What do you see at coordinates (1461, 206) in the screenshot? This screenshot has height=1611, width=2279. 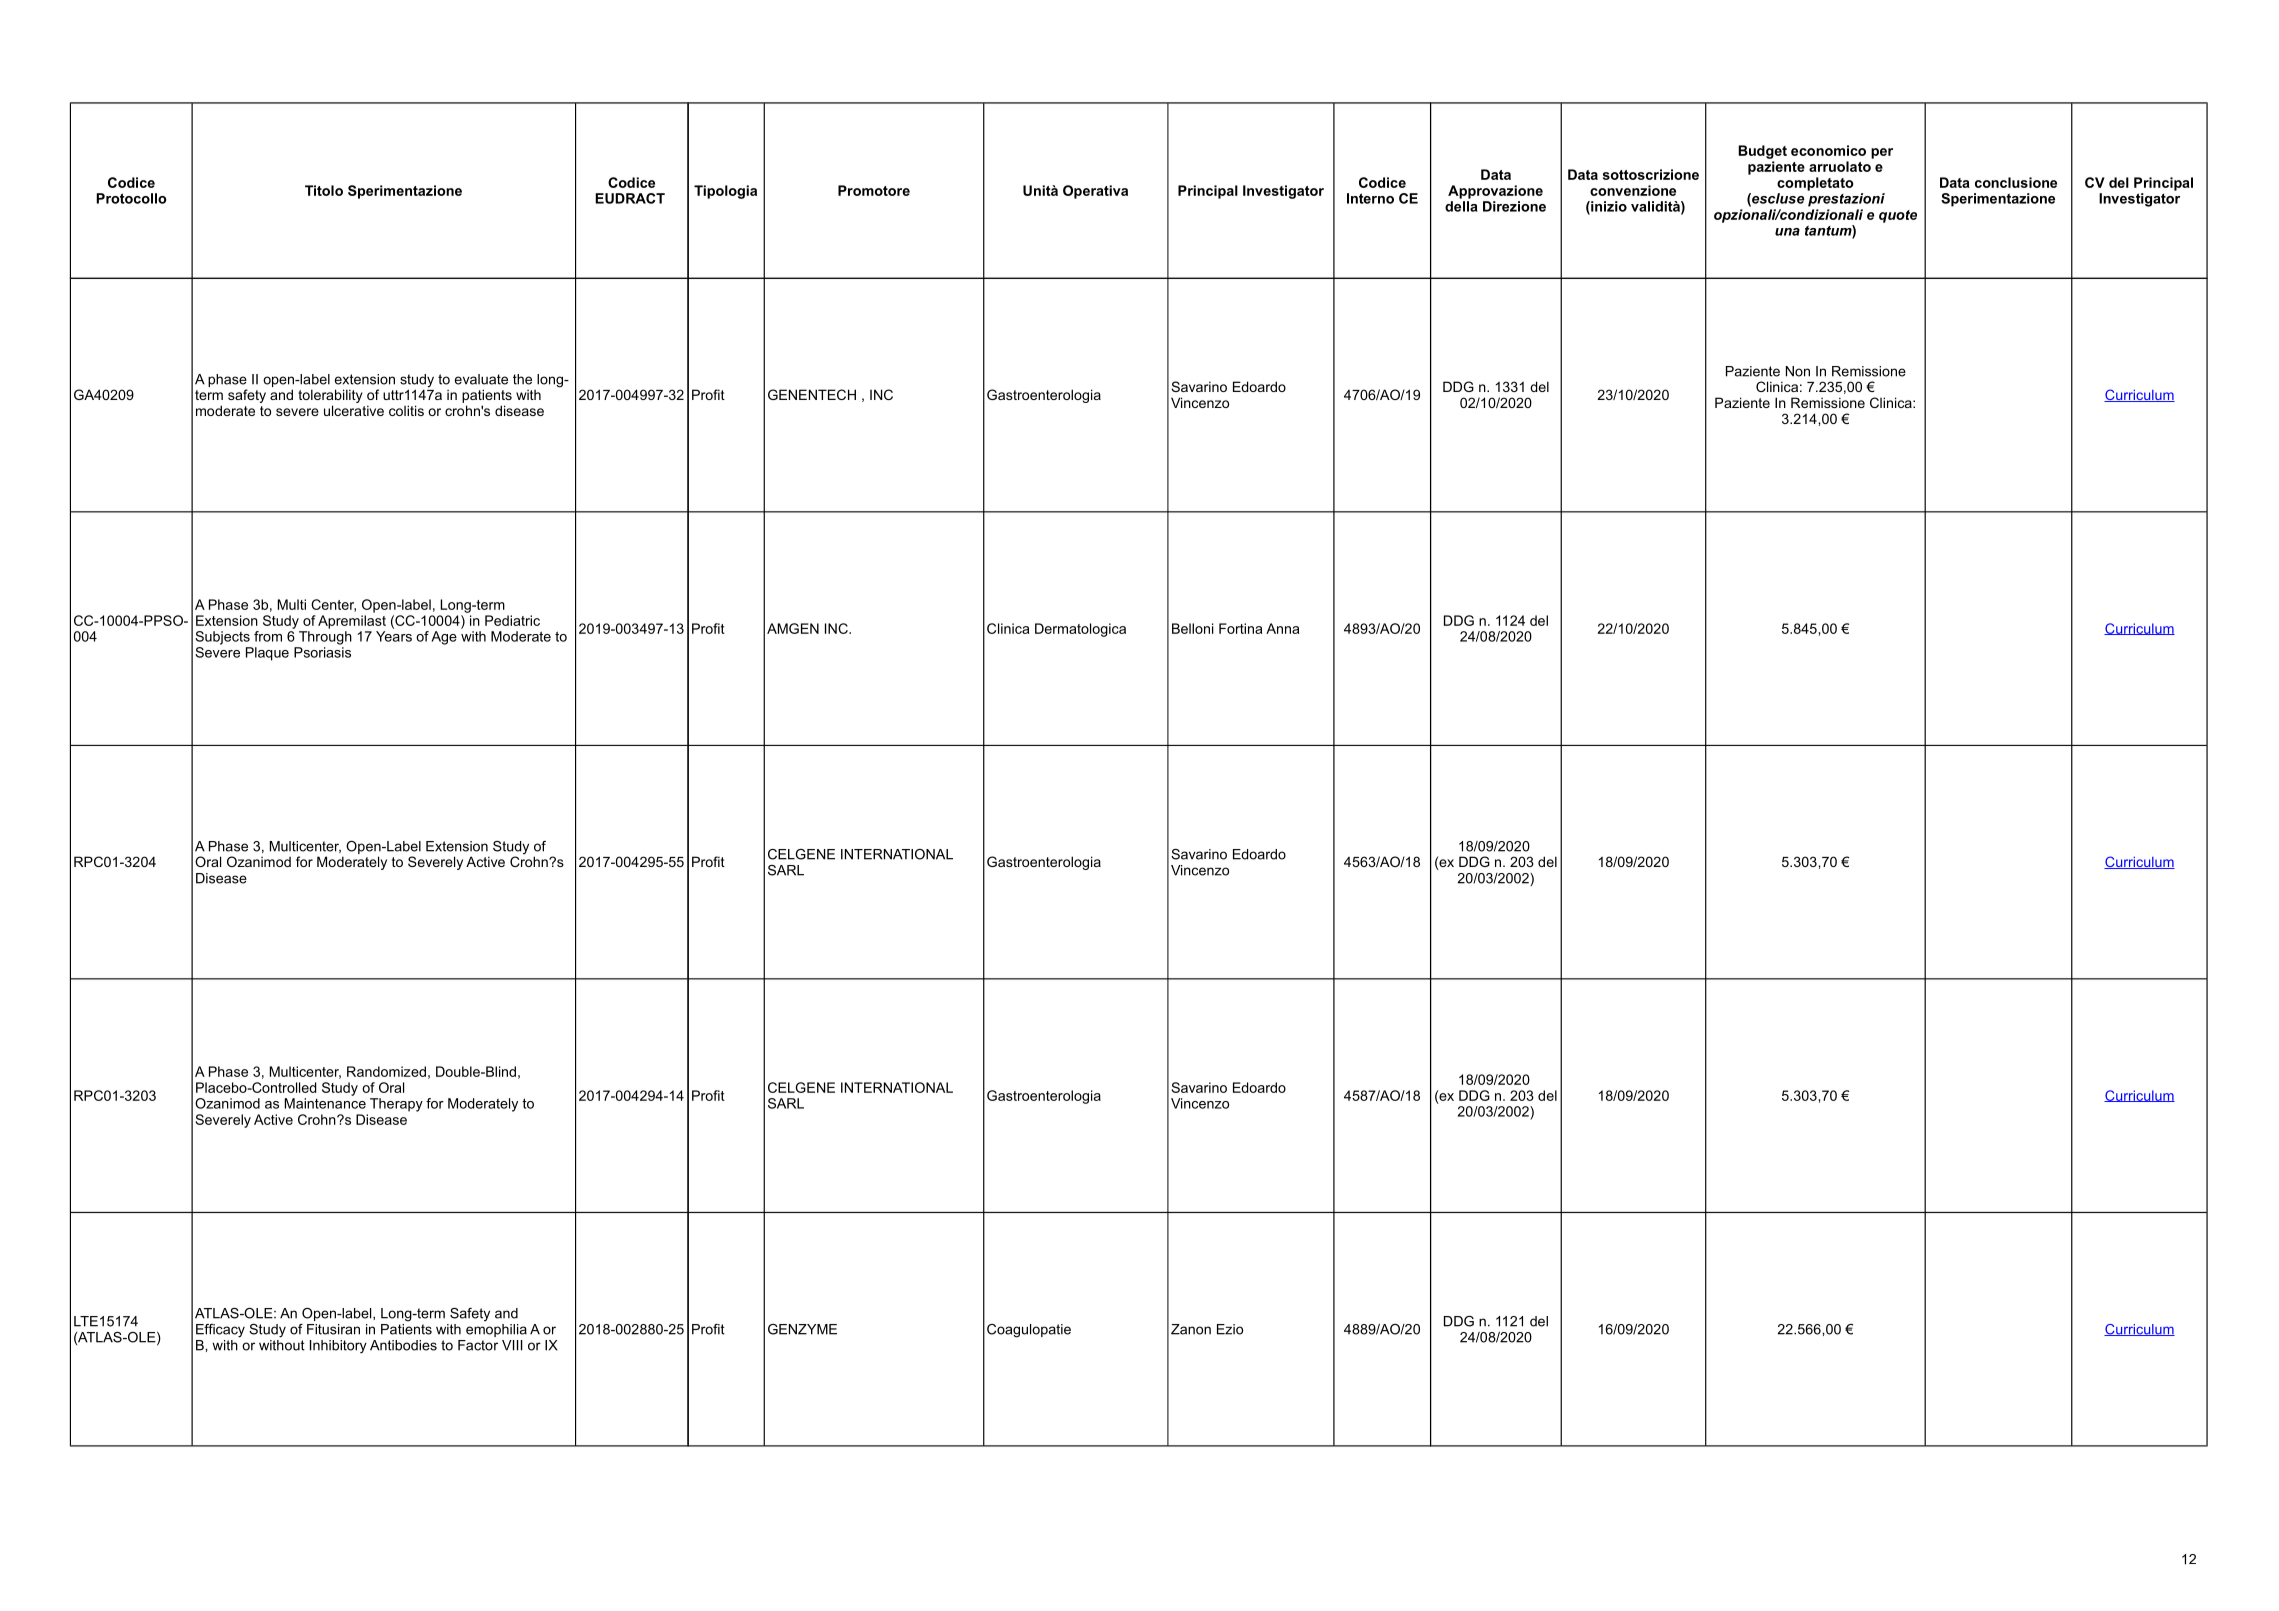 I see `della` at bounding box center [1461, 206].
